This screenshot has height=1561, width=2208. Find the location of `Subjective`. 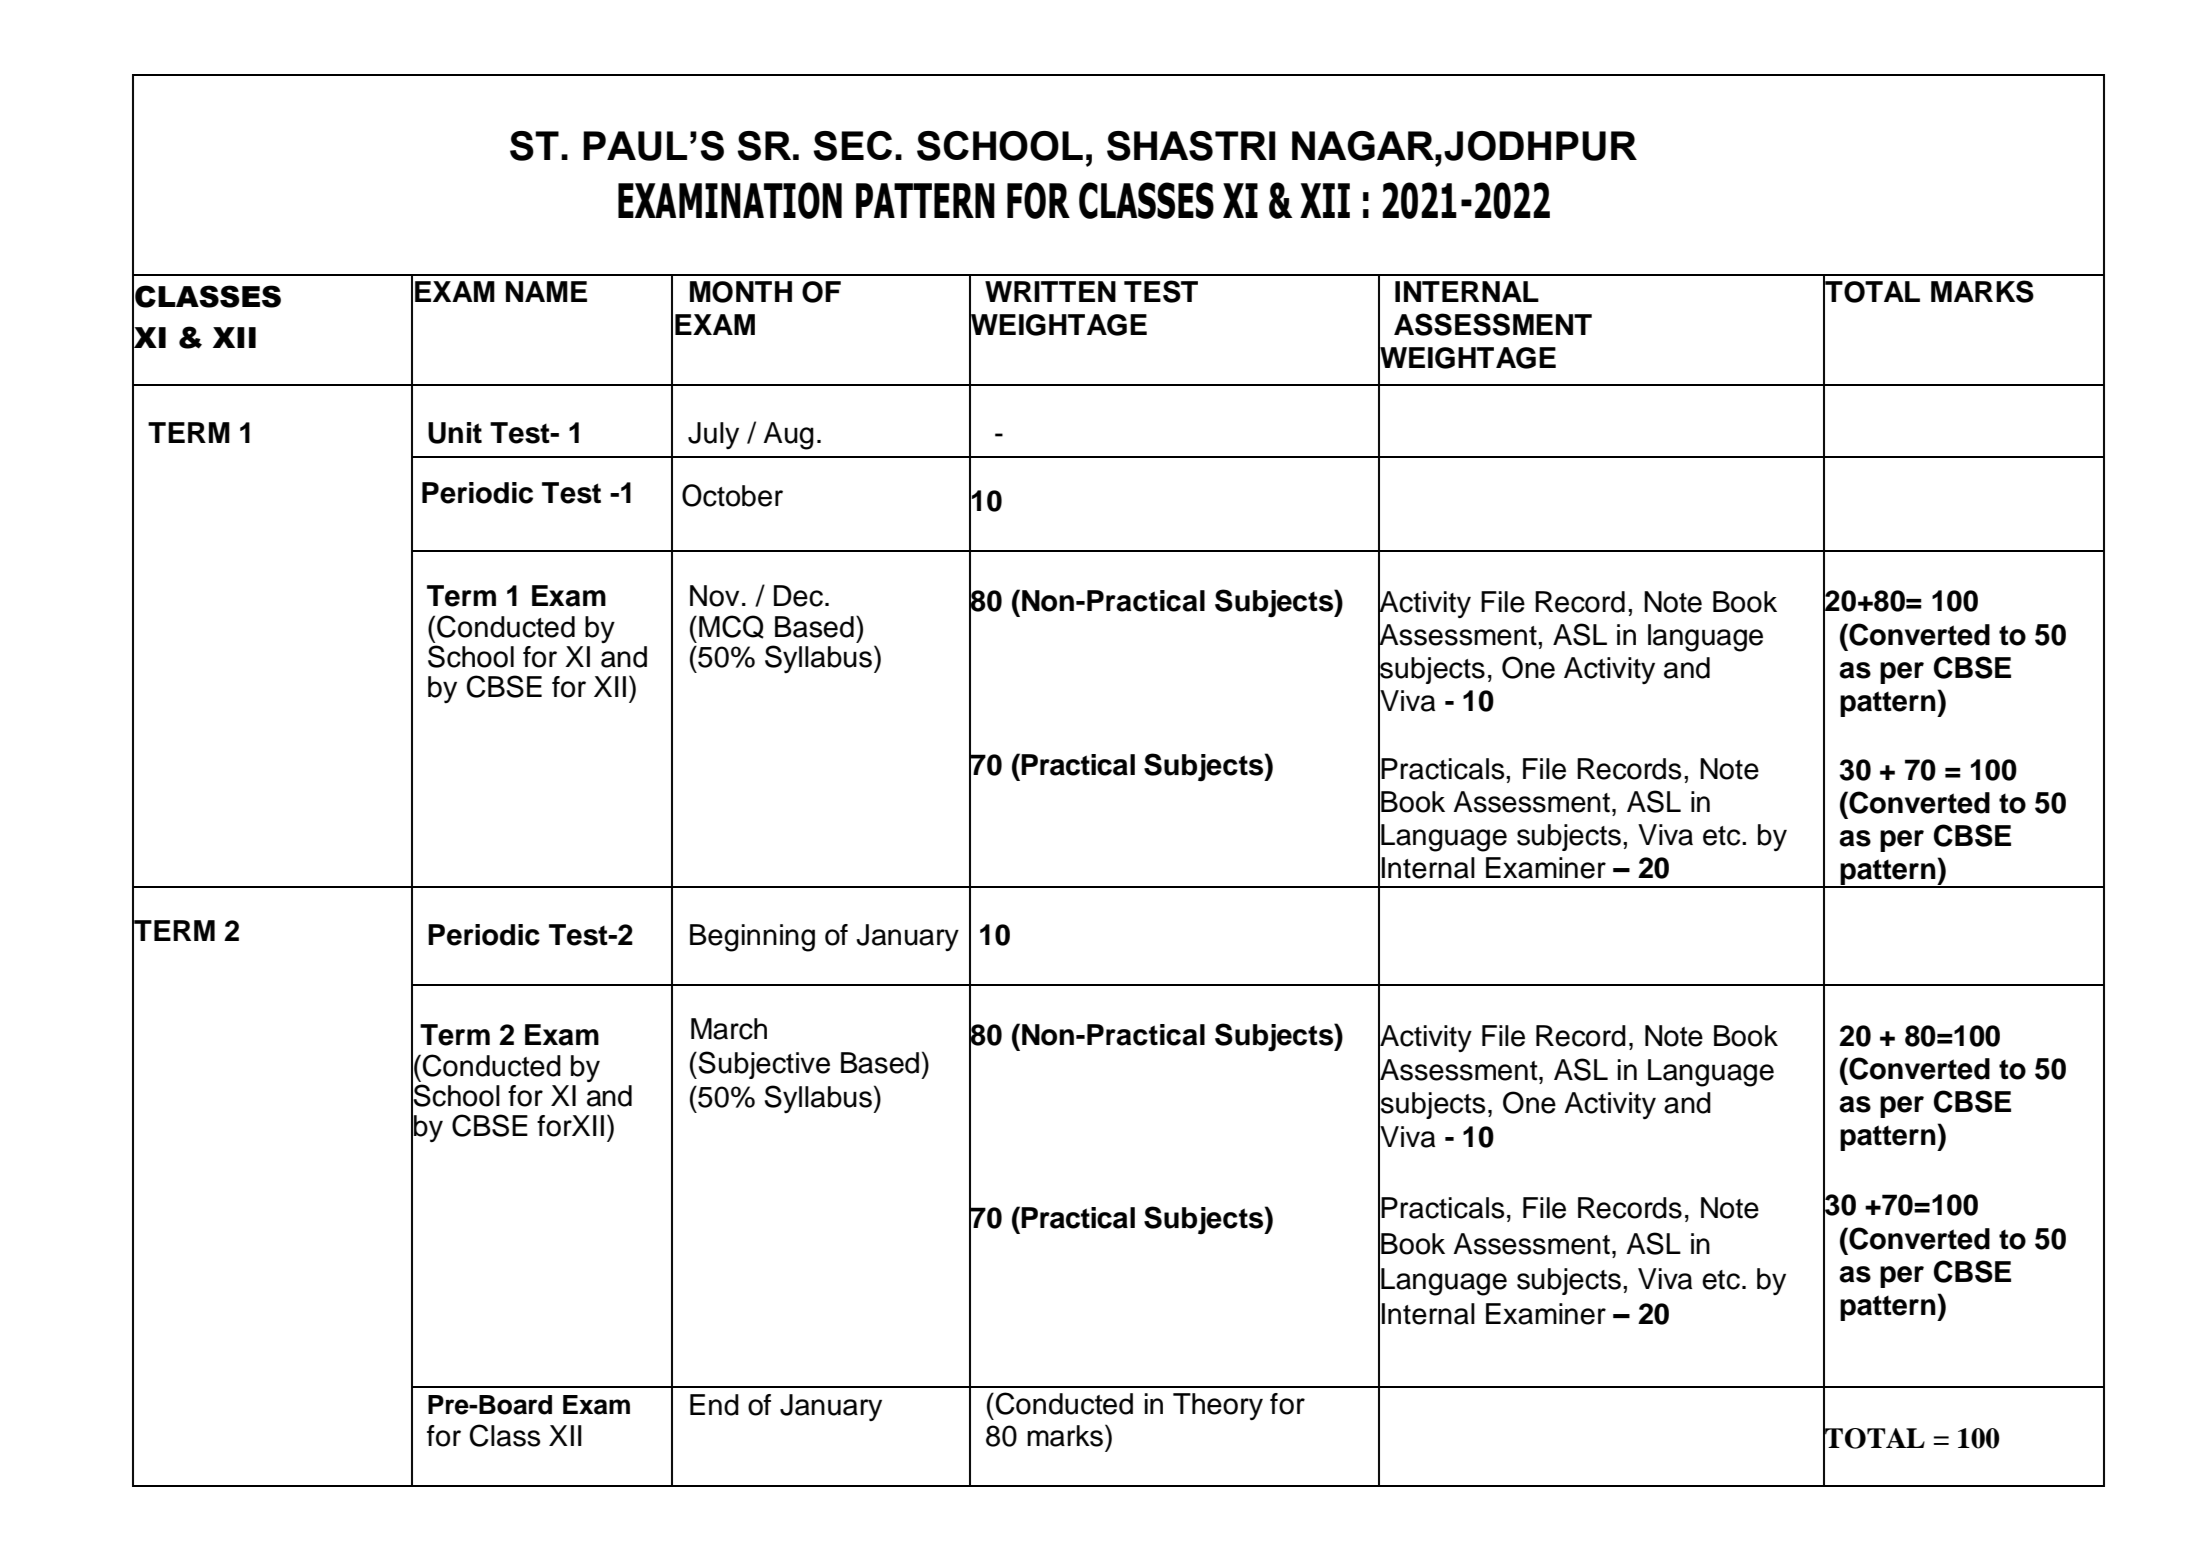

Subjective is located at coordinates (764, 1065).
